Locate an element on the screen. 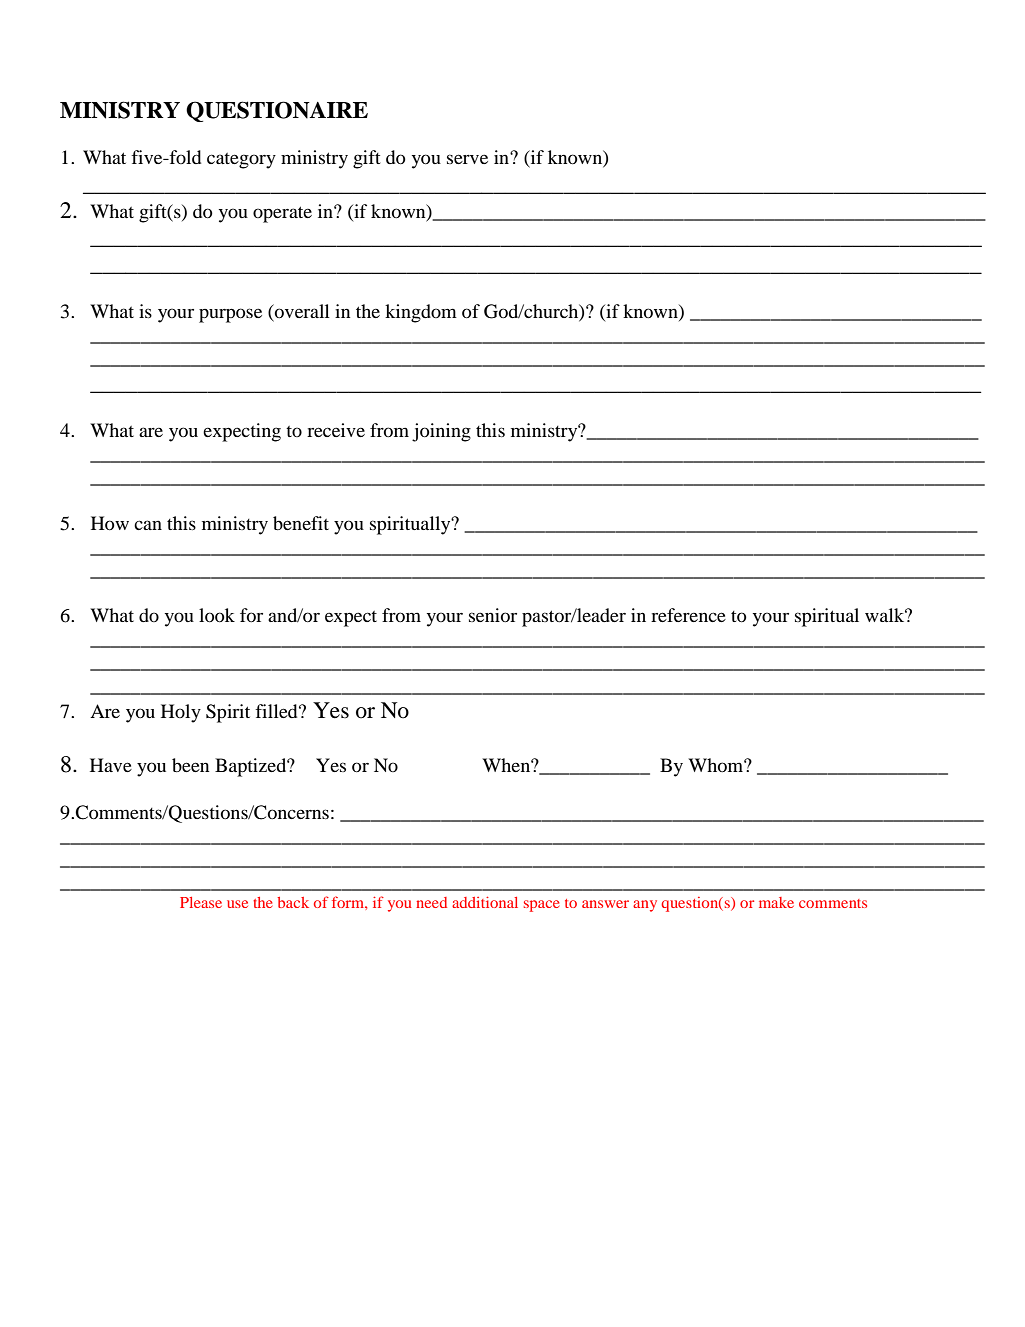 The image size is (1025, 1327). category is located at coordinates (241, 161).
